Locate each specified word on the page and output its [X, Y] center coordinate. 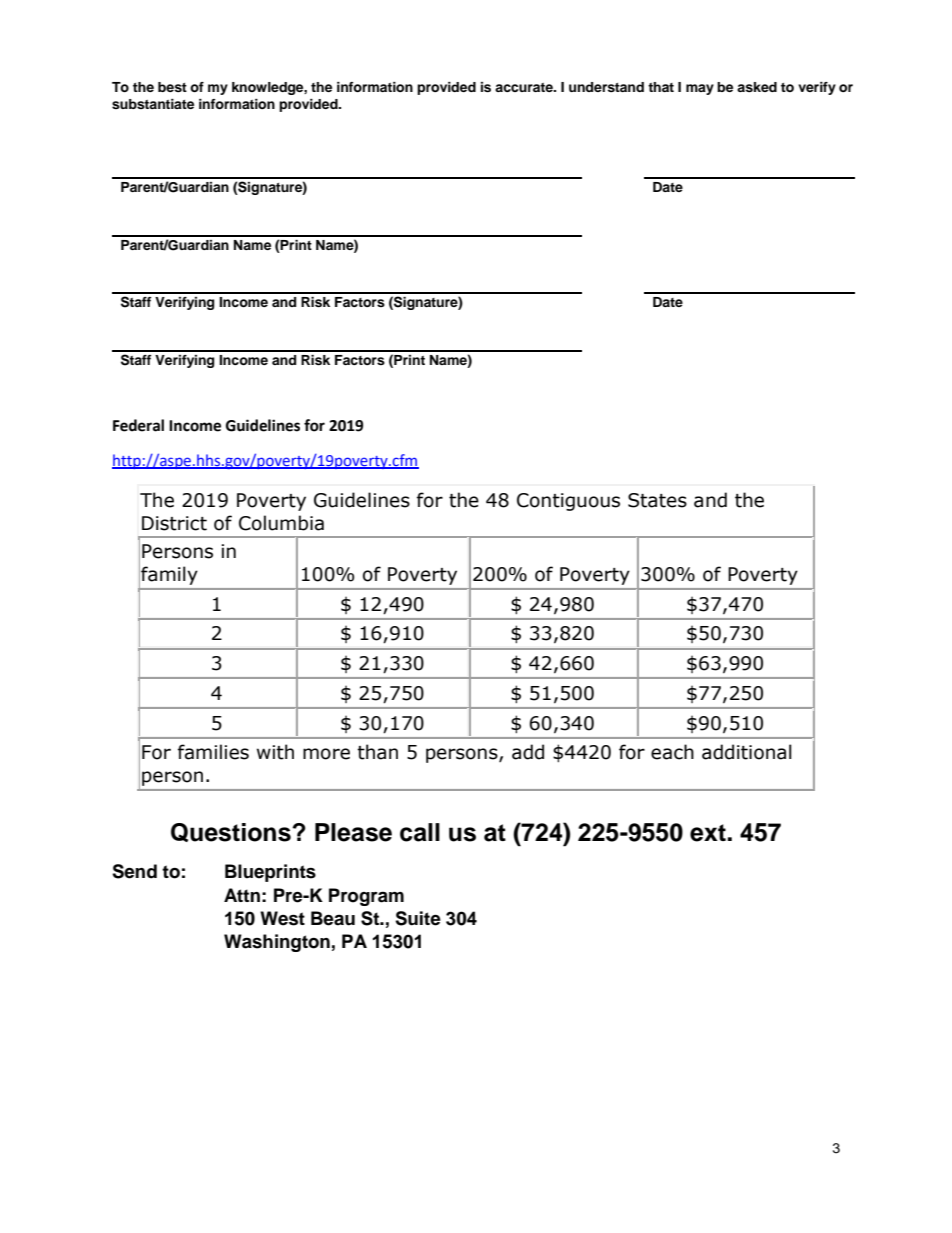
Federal [138, 425]
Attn [242, 895]
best [172, 87]
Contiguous [568, 502]
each [672, 752]
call [420, 832]
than [377, 752]
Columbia [281, 523]
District [174, 523]
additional [747, 752]
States [657, 500]
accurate [525, 87]
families [213, 752]
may [700, 89]
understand [606, 87]
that [661, 87]
